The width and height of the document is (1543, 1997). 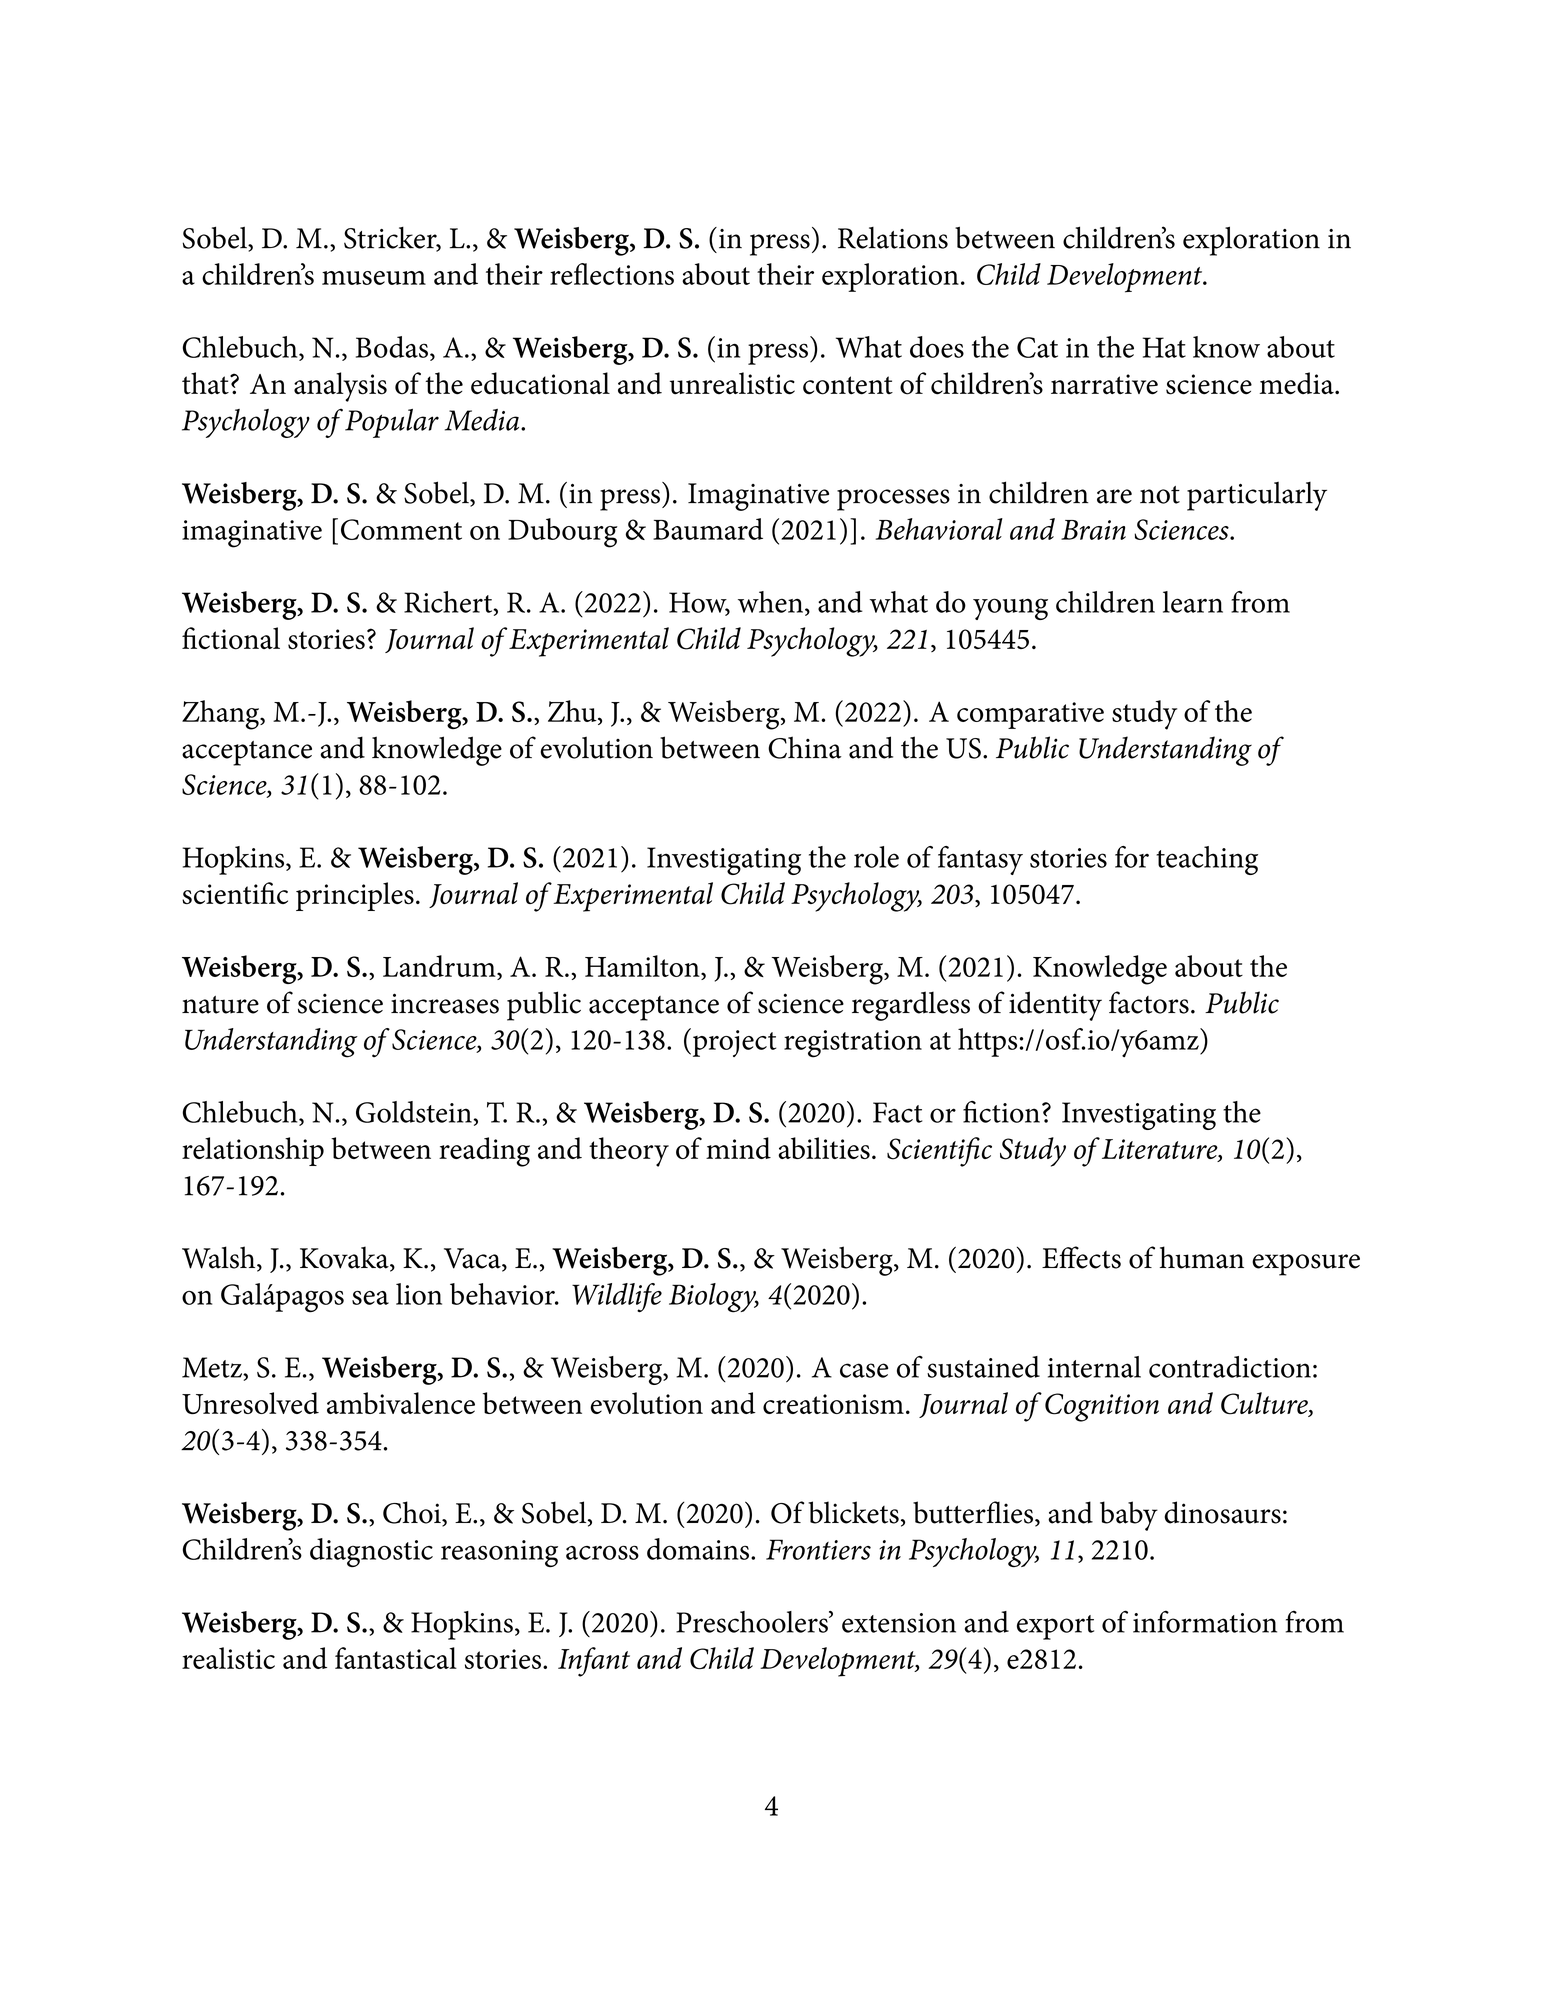 What do you see at coordinates (1104, 384) in the document?
I see `narrative` at bounding box center [1104, 384].
